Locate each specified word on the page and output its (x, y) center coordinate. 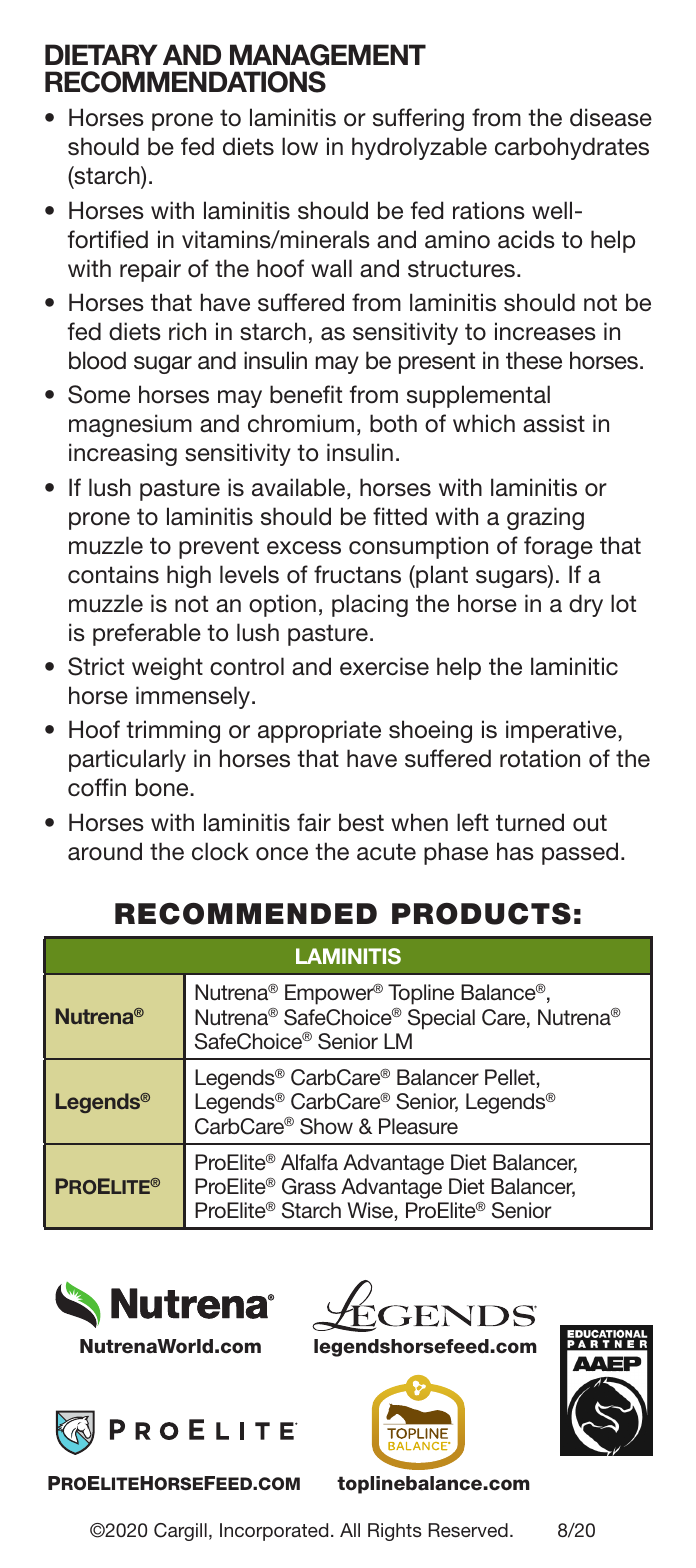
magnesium (130, 425)
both (393, 423)
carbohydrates (572, 148)
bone (163, 787)
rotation (540, 758)
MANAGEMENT (328, 55)
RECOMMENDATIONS (185, 82)
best (361, 822)
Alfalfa (309, 1162)
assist (554, 423)
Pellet (510, 1077)
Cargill (180, 1532)
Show (326, 1126)
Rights (395, 1532)
